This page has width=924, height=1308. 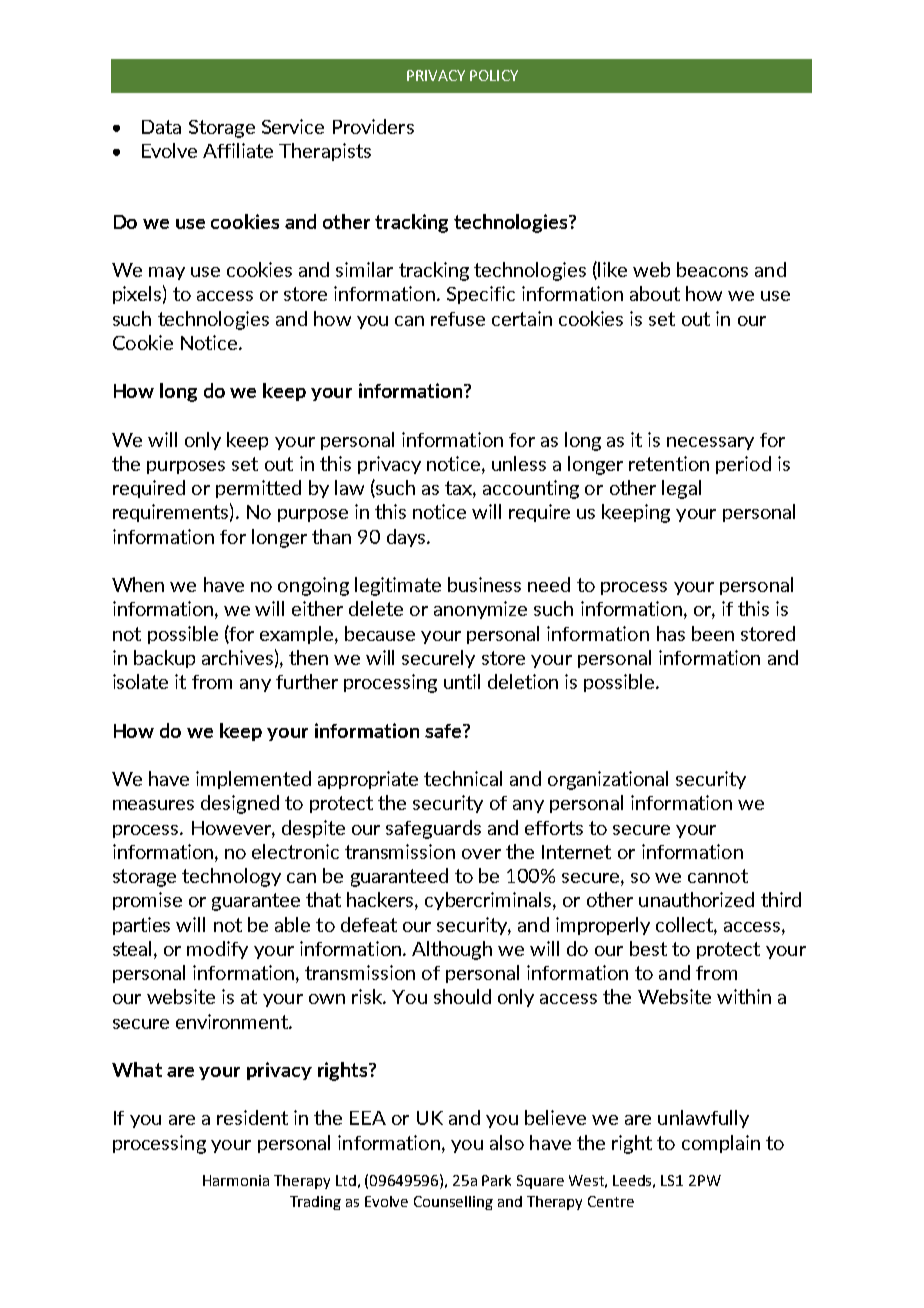 What do you see at coordinates (161, 127) in the page?
I see `Data` at bounding box center [161, 127].
